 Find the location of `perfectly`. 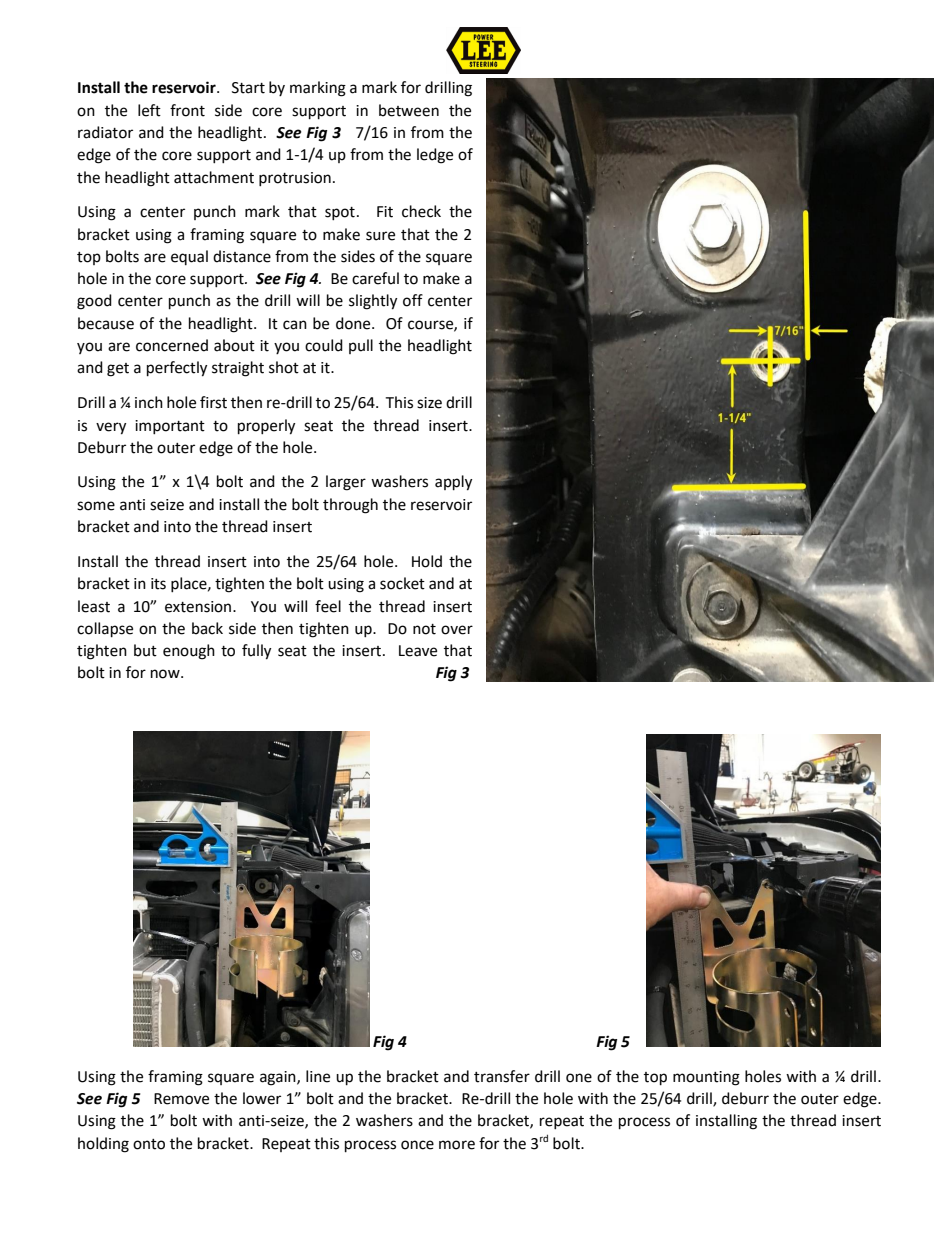

perfectly is located at coordinates (177, 369).
